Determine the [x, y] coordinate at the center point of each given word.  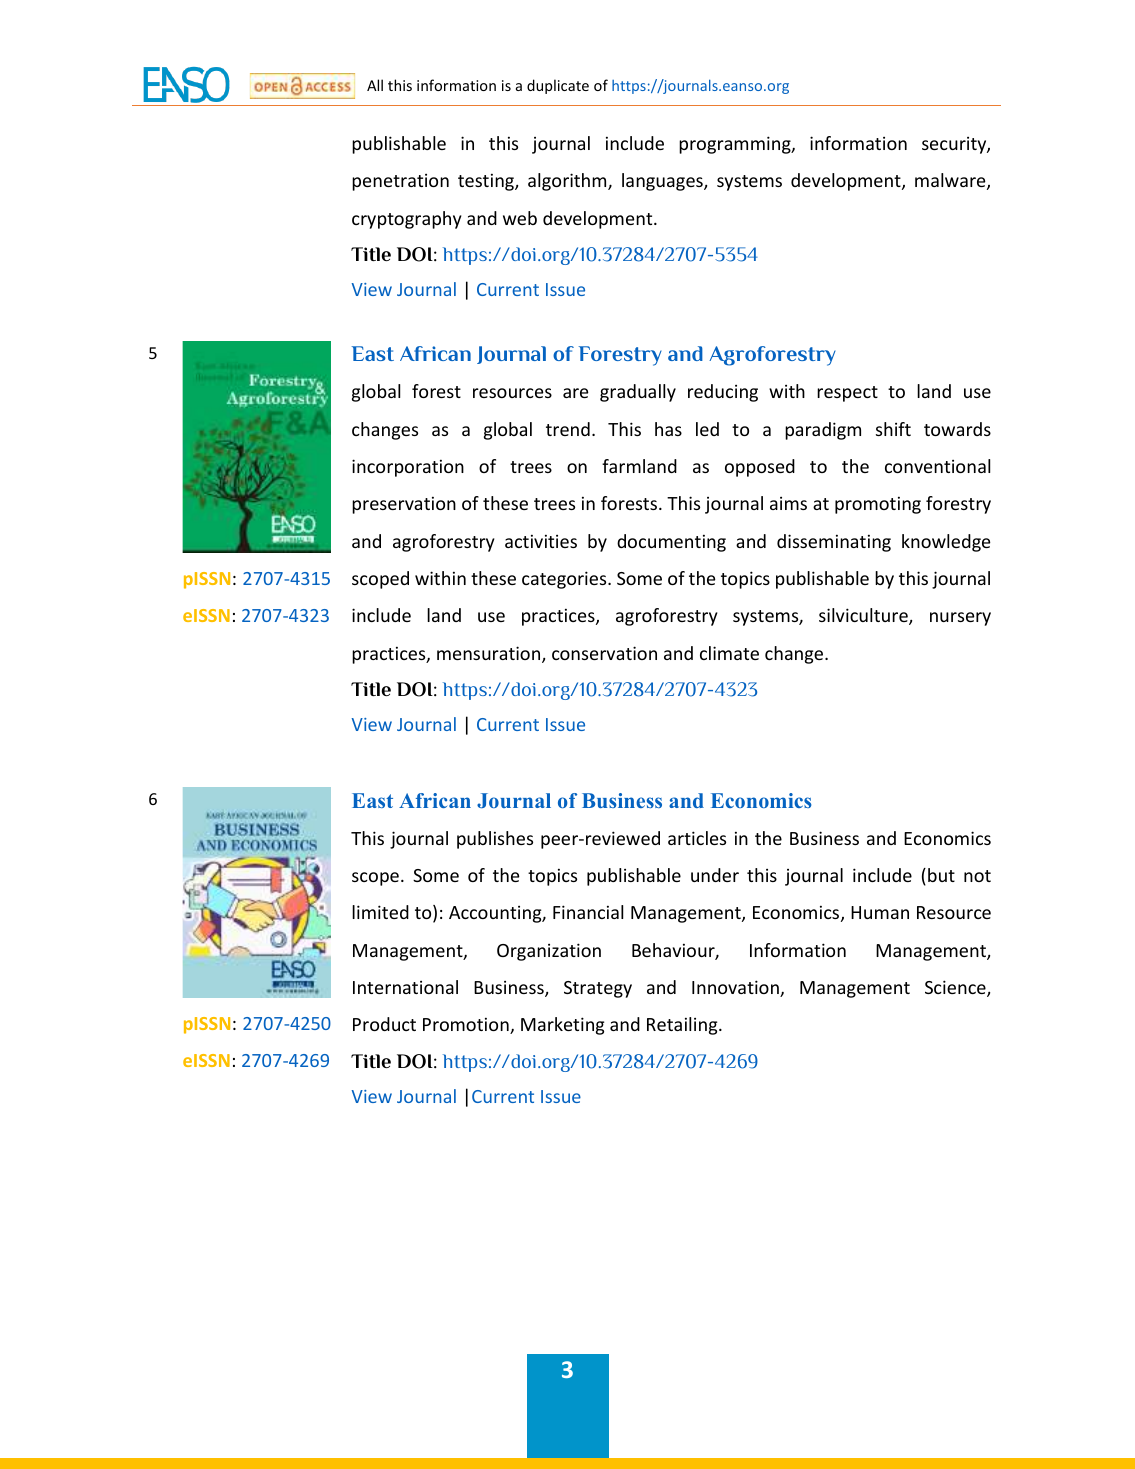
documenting [671, 543]
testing [487, 182]
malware [951, 181]
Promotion [467, 1025]
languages [663, 182]
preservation [404, 505]
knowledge [946, 543]
